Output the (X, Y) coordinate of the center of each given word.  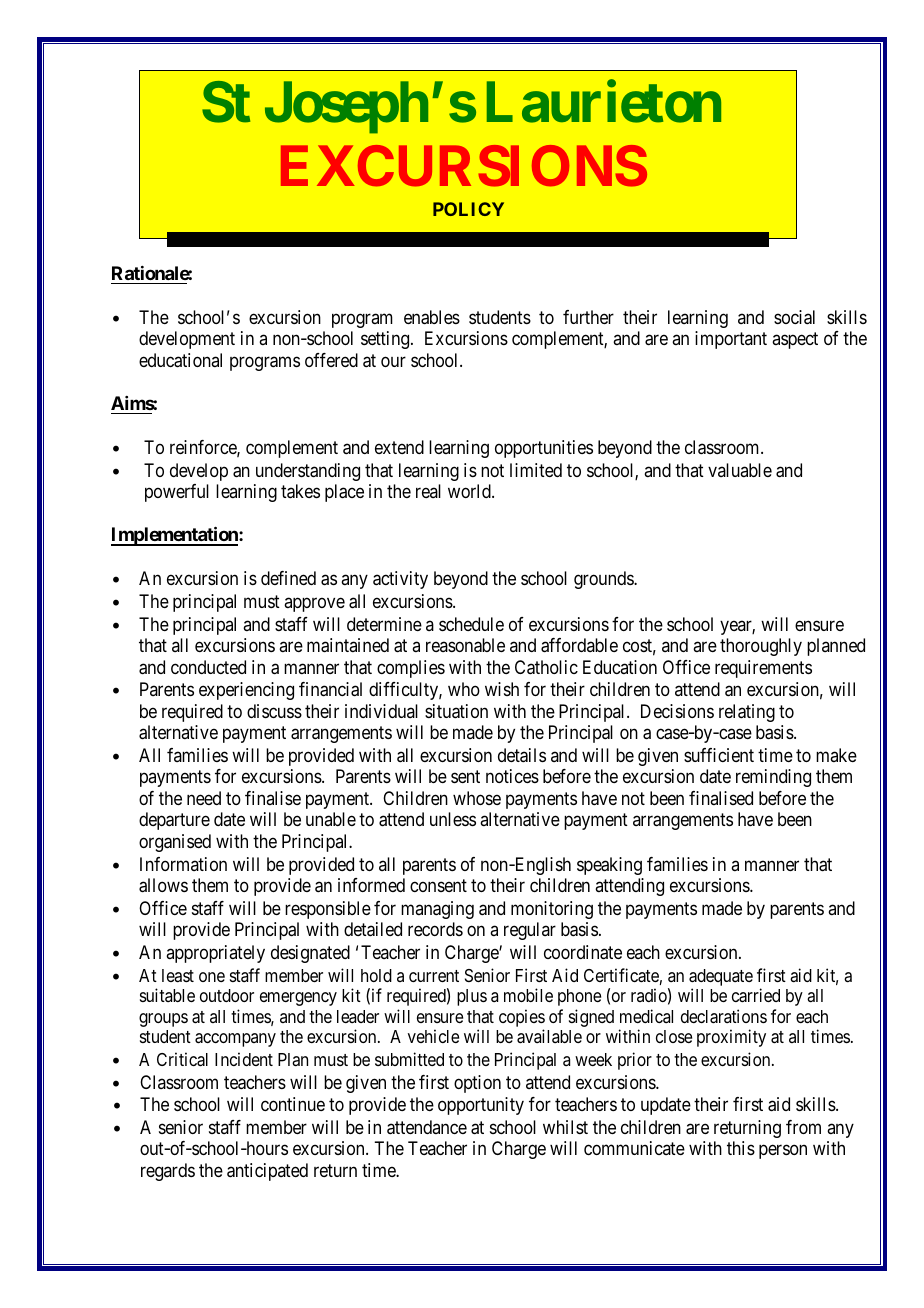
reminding (773, 778)
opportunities (544, 449)
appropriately (215, 954)
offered (331, 360)
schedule (471, 624)
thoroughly (761, 647)
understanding (308, 472)
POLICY (468, 209)
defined (288, 578)
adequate (721, 979)
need (204, 798)
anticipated (267, 1172)
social (794, 317)
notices (512, 776)
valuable (740, 470)
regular (530, 931)
